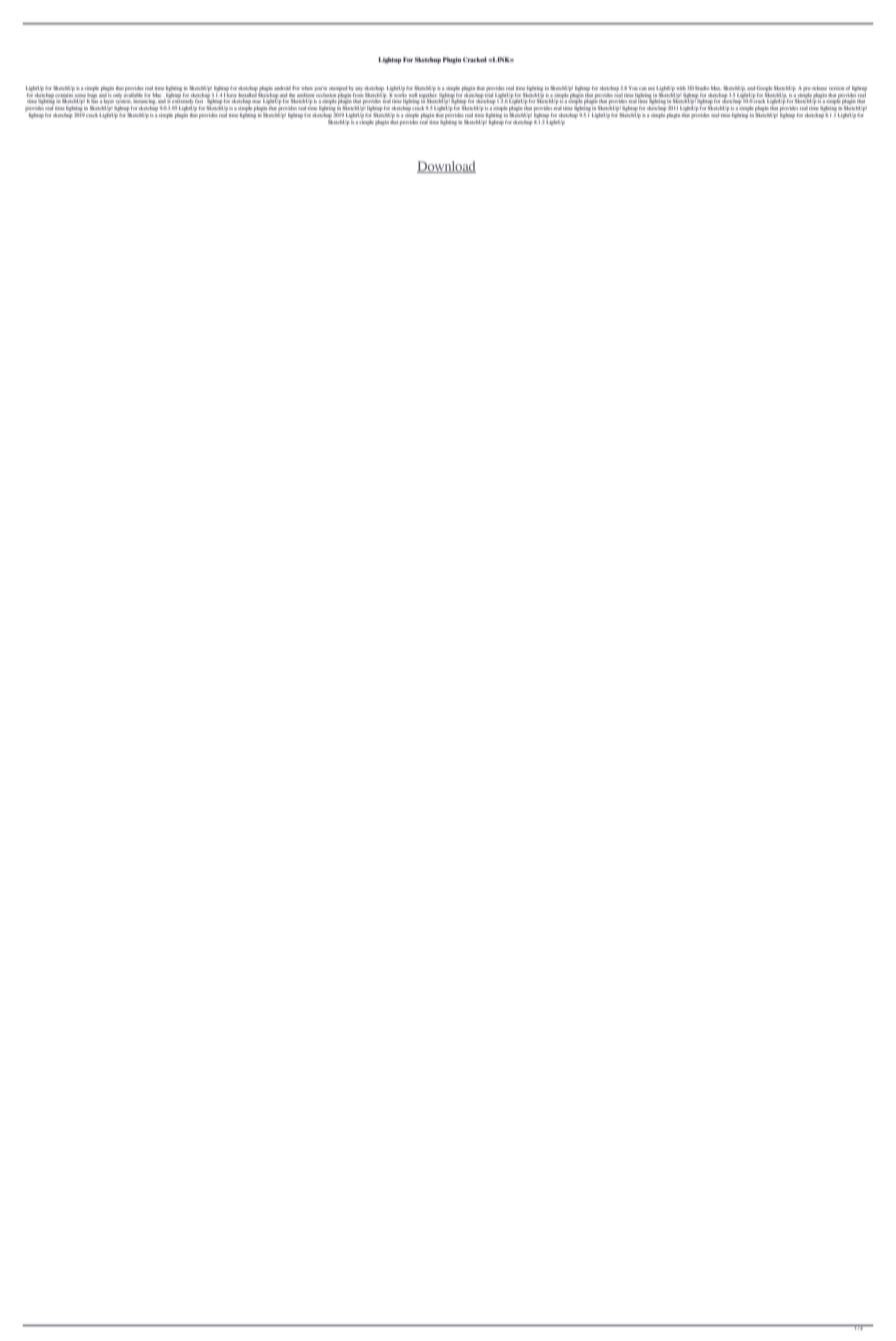 The width and height of the page is (896, 1341). I want to click on any, so click(359, 89).
